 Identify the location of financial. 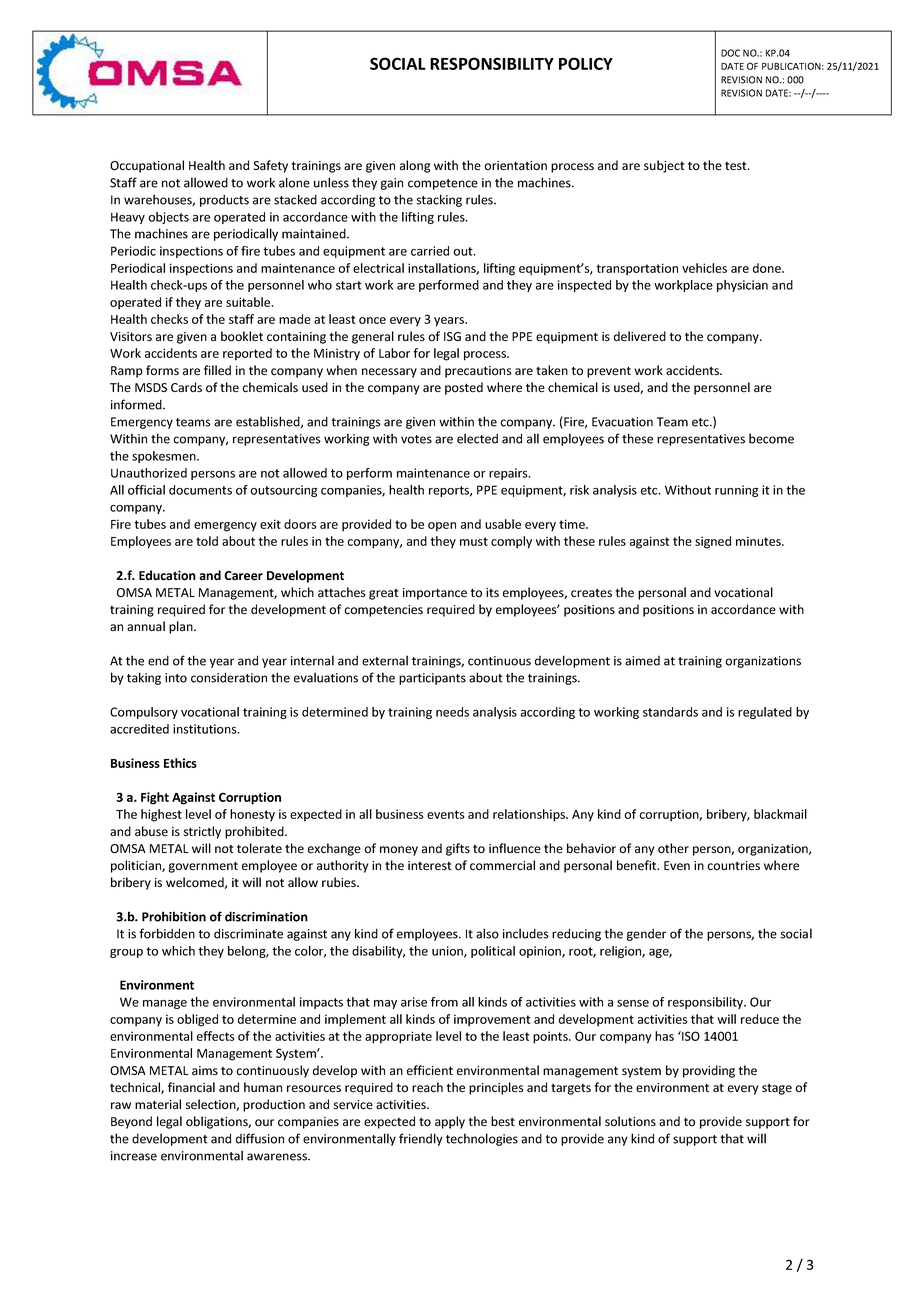
(191, 1087).
